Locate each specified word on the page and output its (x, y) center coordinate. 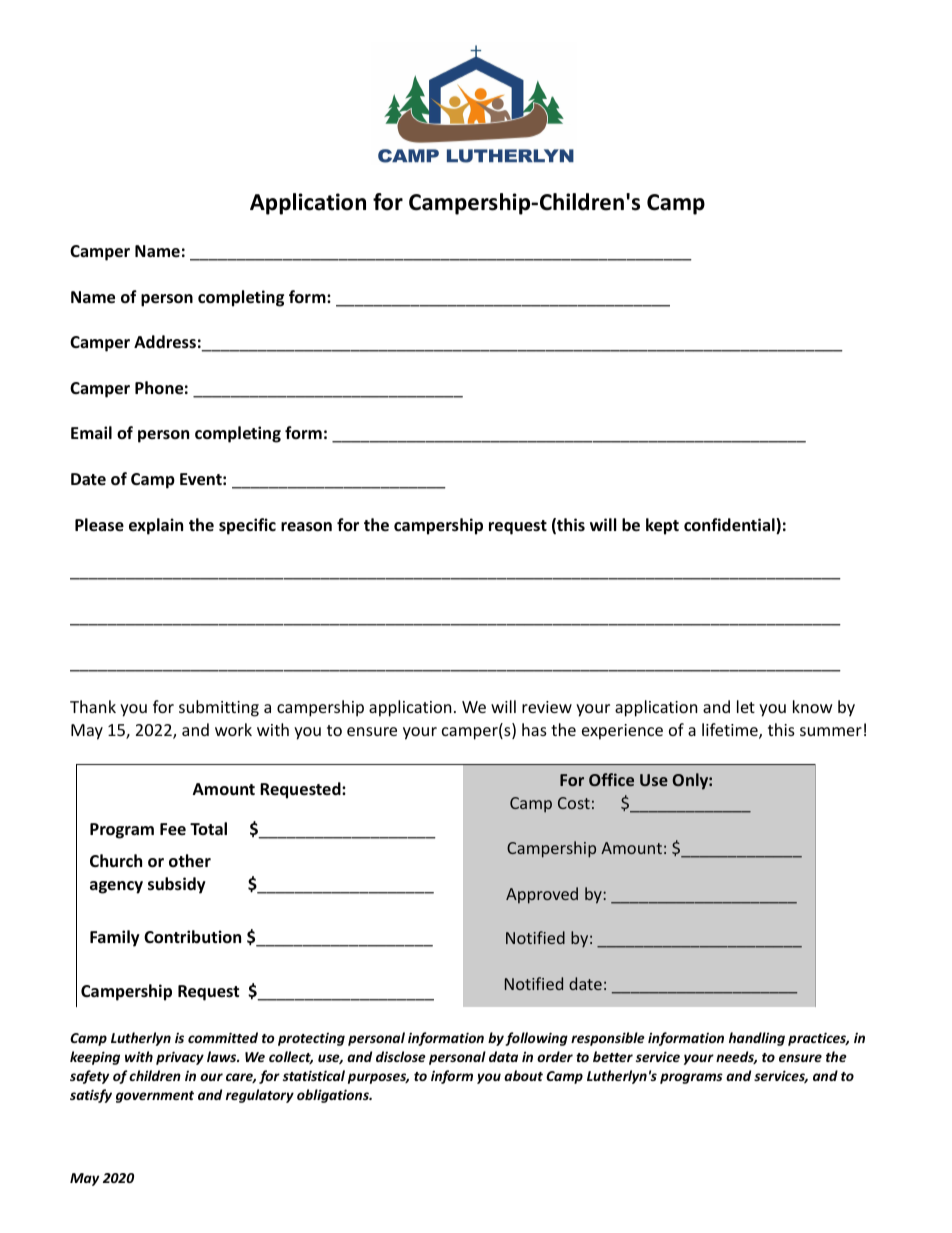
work (233, 729)
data (503, 1056)
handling (757, 1039)
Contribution (192, 937)
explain (156, 526)
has (534, 729)
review (547, 707)
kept (662, 526)
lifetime (731, 731)
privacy (180, 1058)
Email (91, 432)
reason (306, 527)
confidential (730, 526)
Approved (542, 895)
